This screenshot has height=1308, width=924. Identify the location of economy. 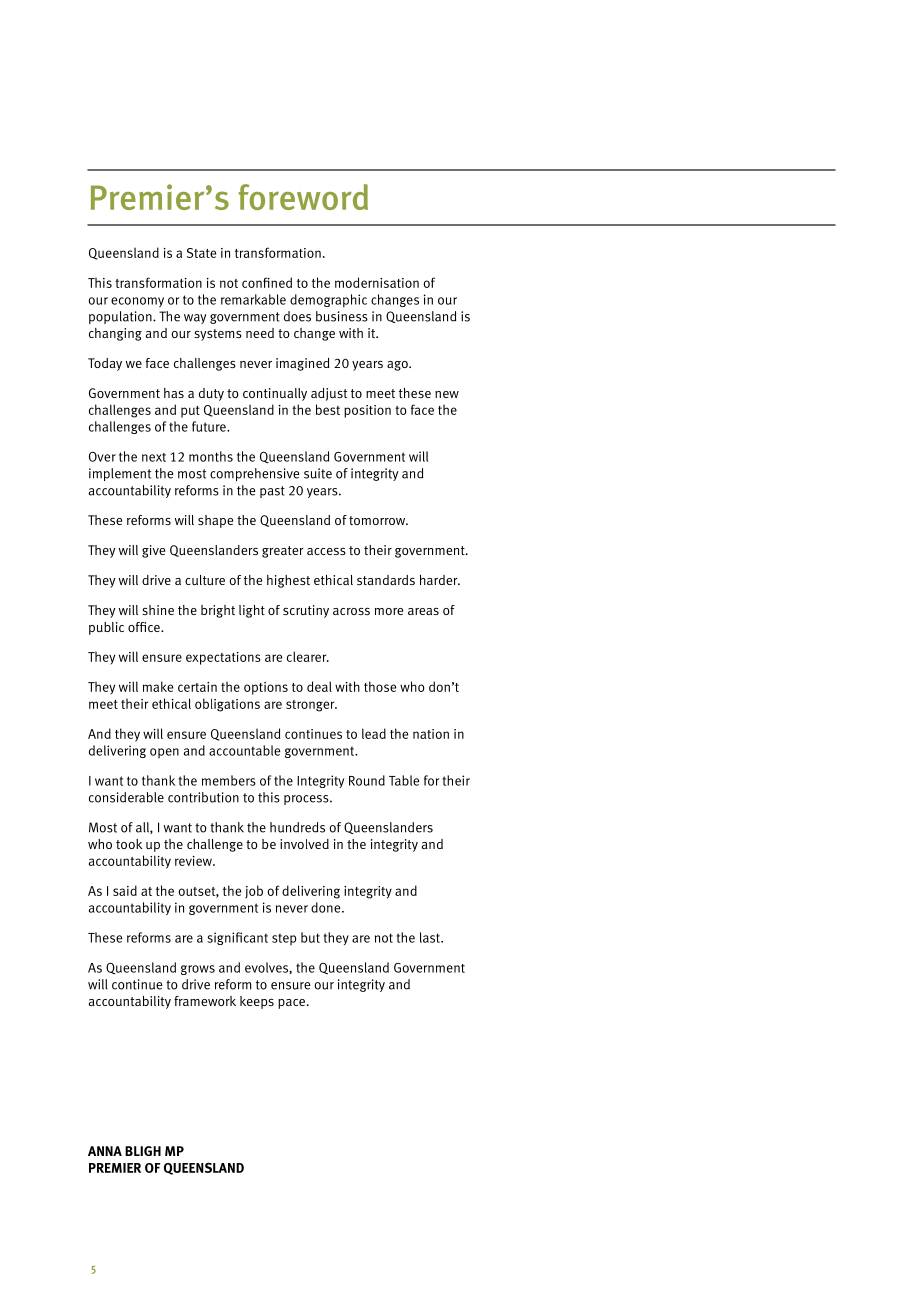
(137, 302).
